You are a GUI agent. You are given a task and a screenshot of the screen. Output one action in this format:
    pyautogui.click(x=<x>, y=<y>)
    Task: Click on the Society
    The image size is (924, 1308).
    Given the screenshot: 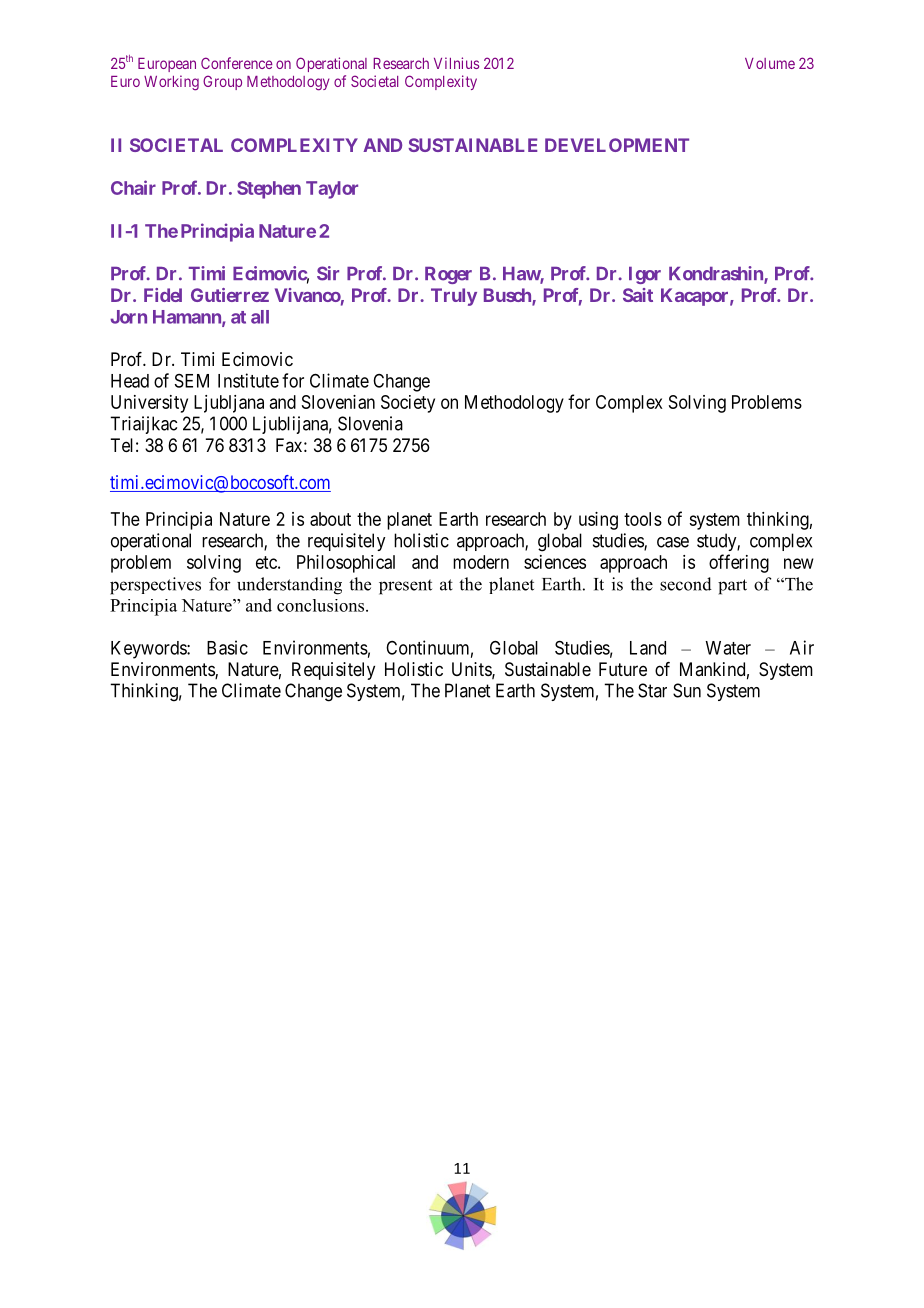 What is the action you would take?
    pyautogui.click(x=408, y=404)
